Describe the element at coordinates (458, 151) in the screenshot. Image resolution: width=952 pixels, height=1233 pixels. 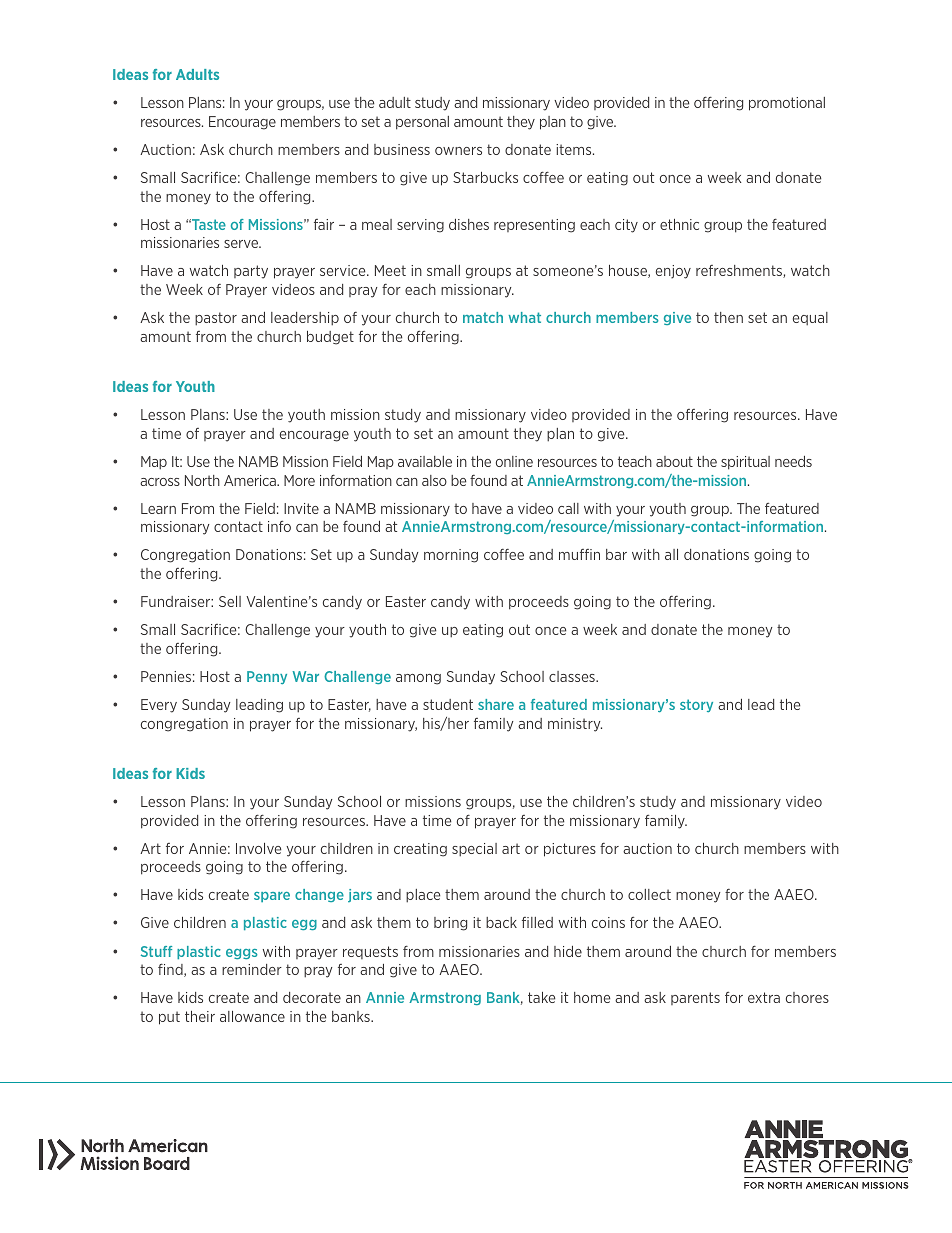
I see `owners` at that location.
